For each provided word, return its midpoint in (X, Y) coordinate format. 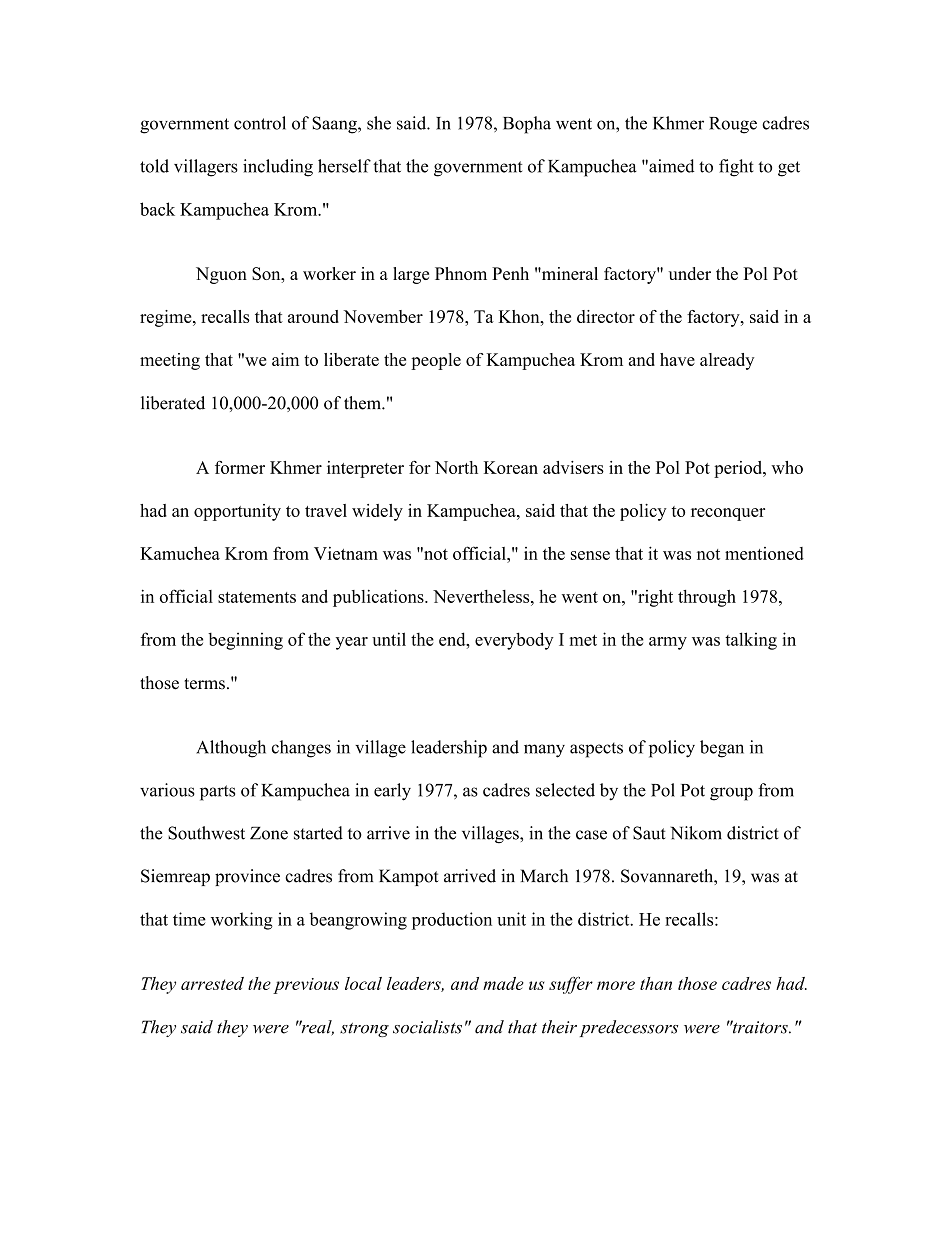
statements (257, 597)
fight (736, 168)
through (707, 598)
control (260, 123)
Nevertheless (482, 596)
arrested (212, 983)
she (379, 123)
